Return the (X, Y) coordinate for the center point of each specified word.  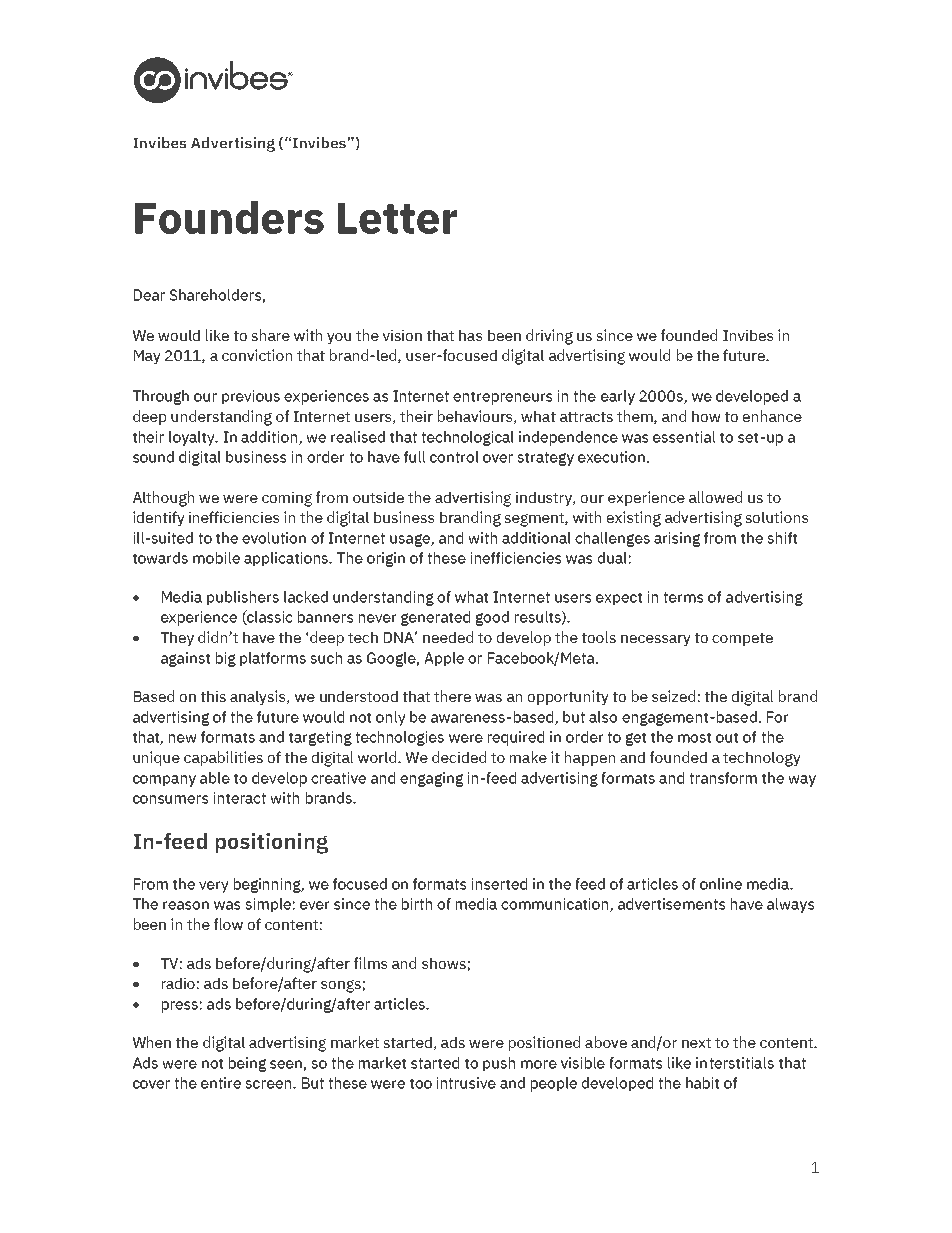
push (499, 1064)
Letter (397, 218)
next (696, 1043)
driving (549, 337)
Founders (229, 217)
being (247, 1064)
